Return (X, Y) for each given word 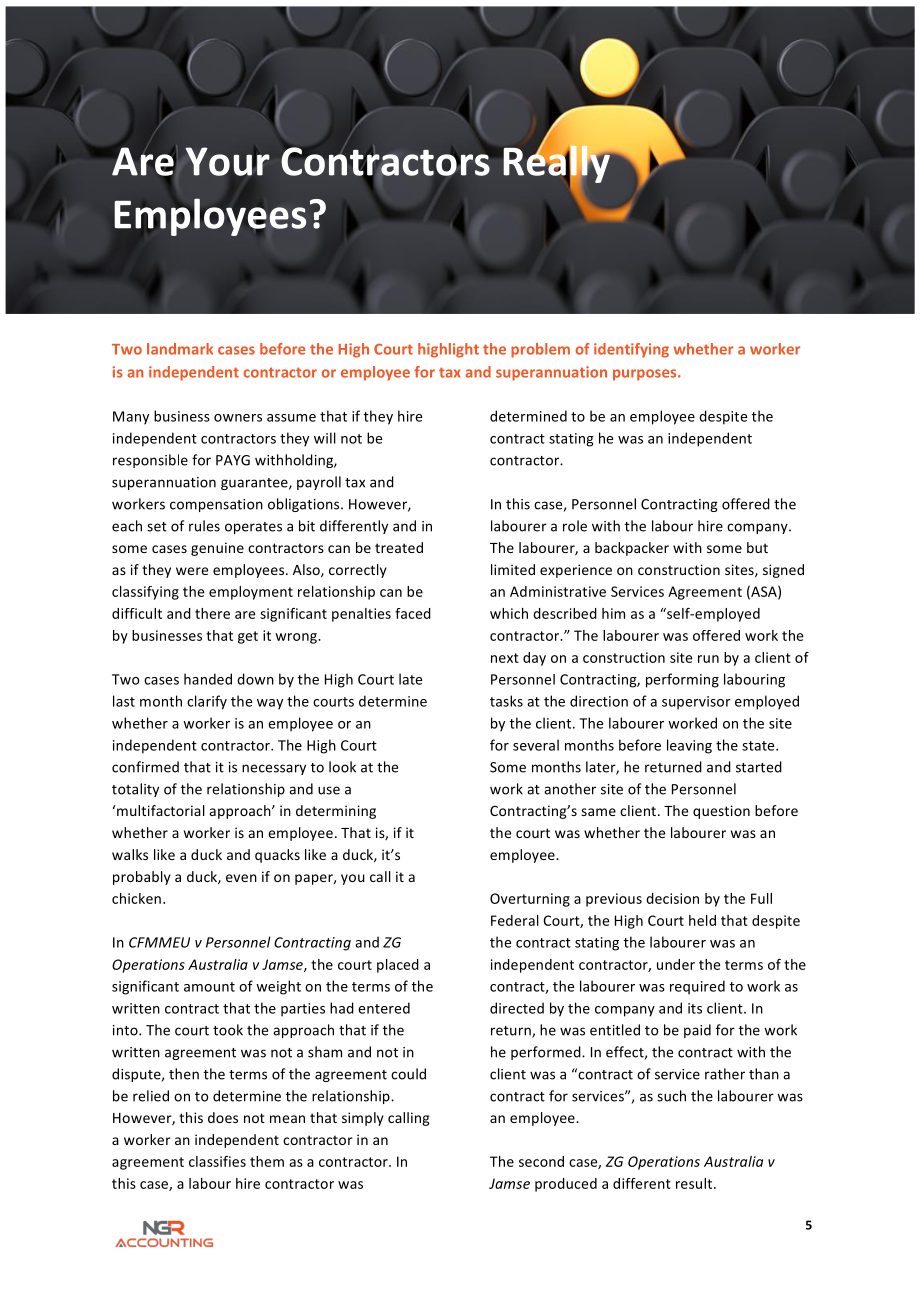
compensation (216, 505)
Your (227, 161)
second (541, 1161)
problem (540, 350)
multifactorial (160, 810)
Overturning (530, 900)
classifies (217, 1161)
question (721, 812)
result (695, 1183)
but (757, 547)
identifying (631, 350)
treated (399, 547)
